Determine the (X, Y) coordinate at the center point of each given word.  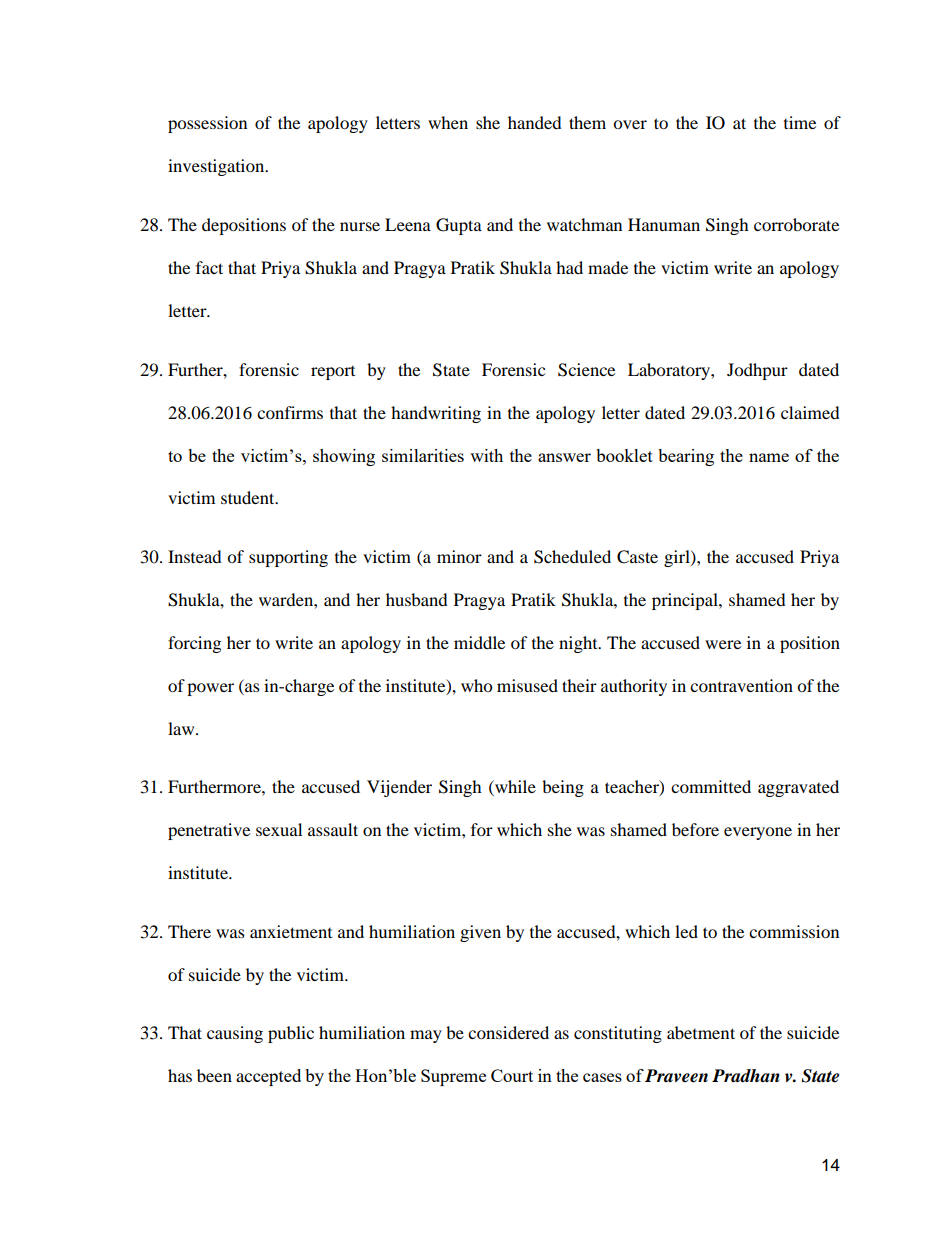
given (480, 933)
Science (586, 370)
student (249, 497)
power (210, 689)
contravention (741, 685)
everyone (758, 833)
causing (235, 1034)
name (769, 457)
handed (535, 122)
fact (209, 267)
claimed (810, 412)
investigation (217, 167)
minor (459, 556)
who (476, 685)
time (800, 122)
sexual (279, 829)
